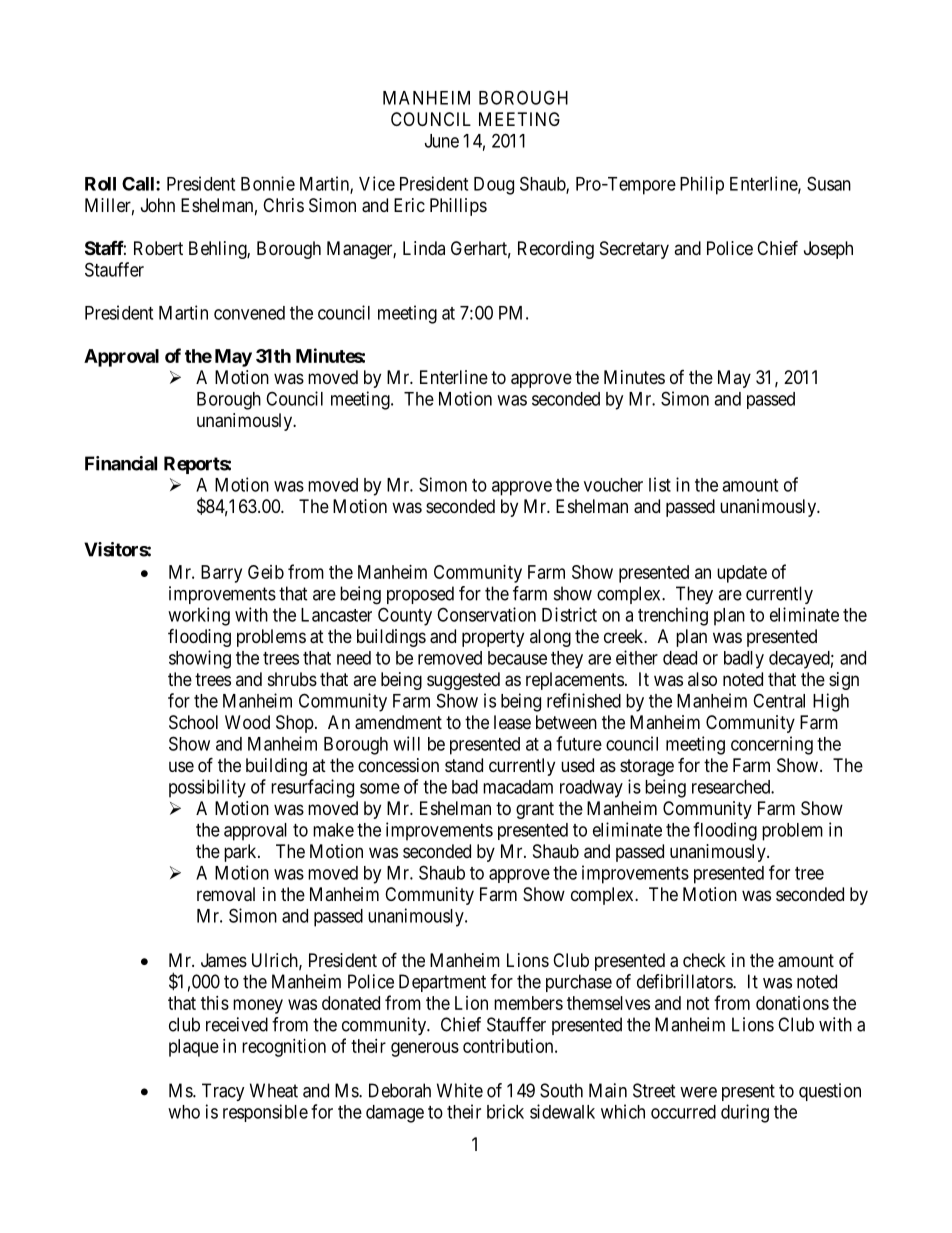  Describe the element at coordinates (241, 853) in the image. I see `park` at that location.
